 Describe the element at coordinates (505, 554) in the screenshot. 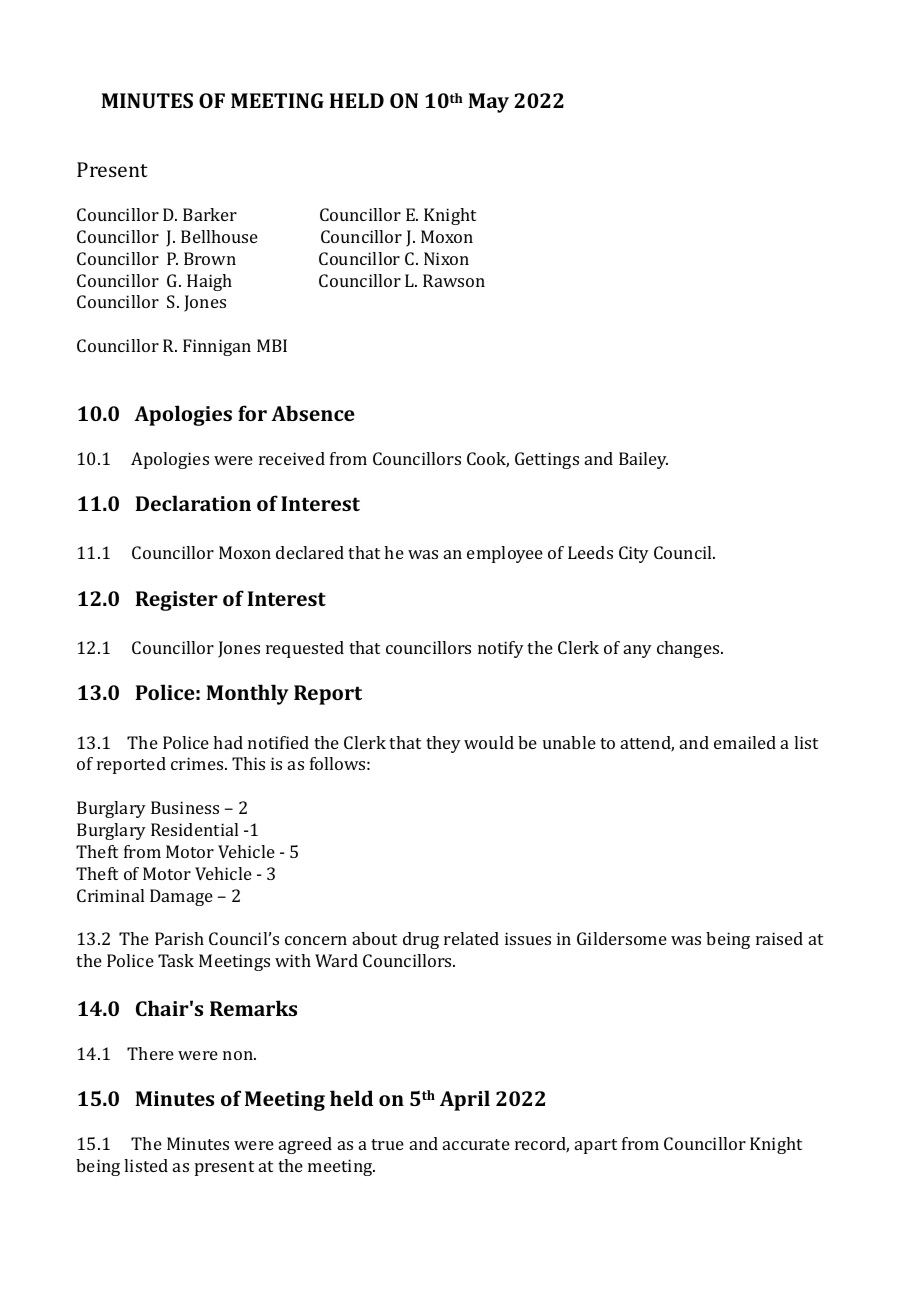

I see `employee` at that location.
